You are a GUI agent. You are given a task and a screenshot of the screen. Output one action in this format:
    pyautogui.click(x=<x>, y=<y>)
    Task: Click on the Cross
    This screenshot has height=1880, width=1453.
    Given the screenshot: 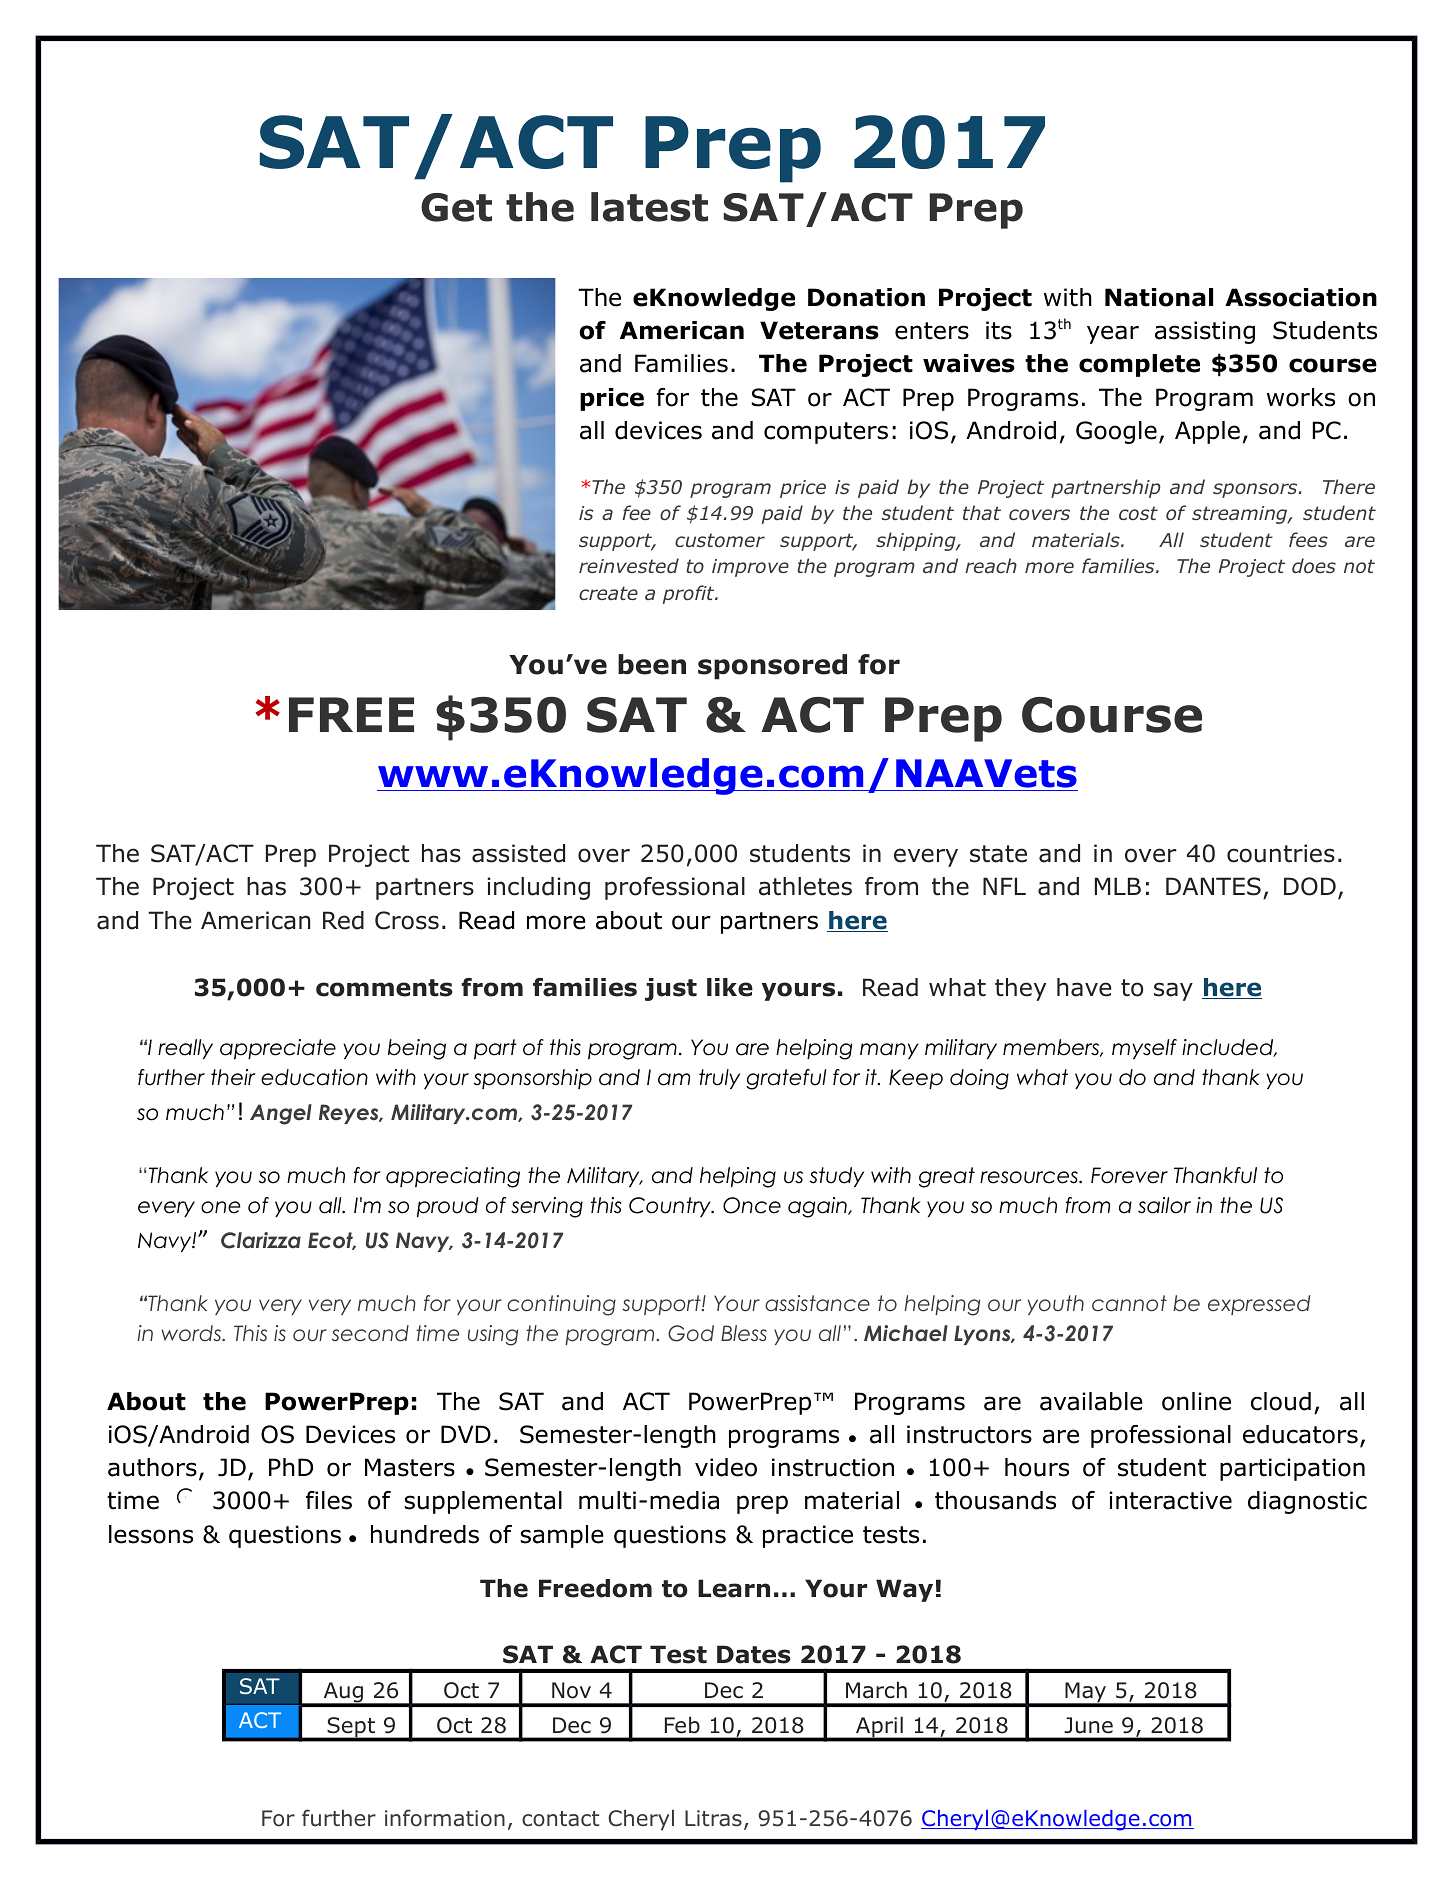 What is the action you would take?
    pyautogui.click(x=407, y=920)
